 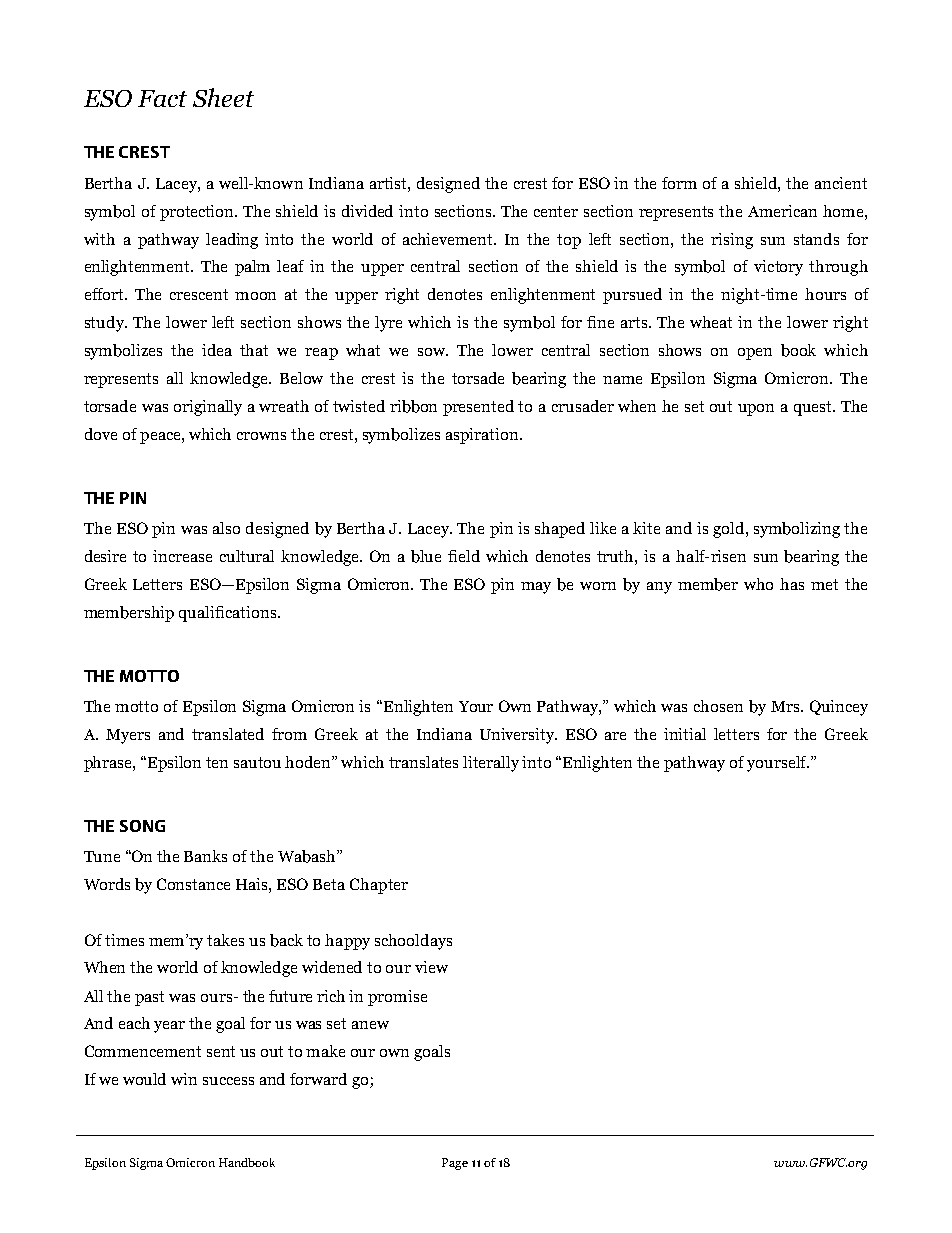 What do you see at coordinates (193, 884) in the screenshot?
I see `Constance` at bounding box center [193, 884].
